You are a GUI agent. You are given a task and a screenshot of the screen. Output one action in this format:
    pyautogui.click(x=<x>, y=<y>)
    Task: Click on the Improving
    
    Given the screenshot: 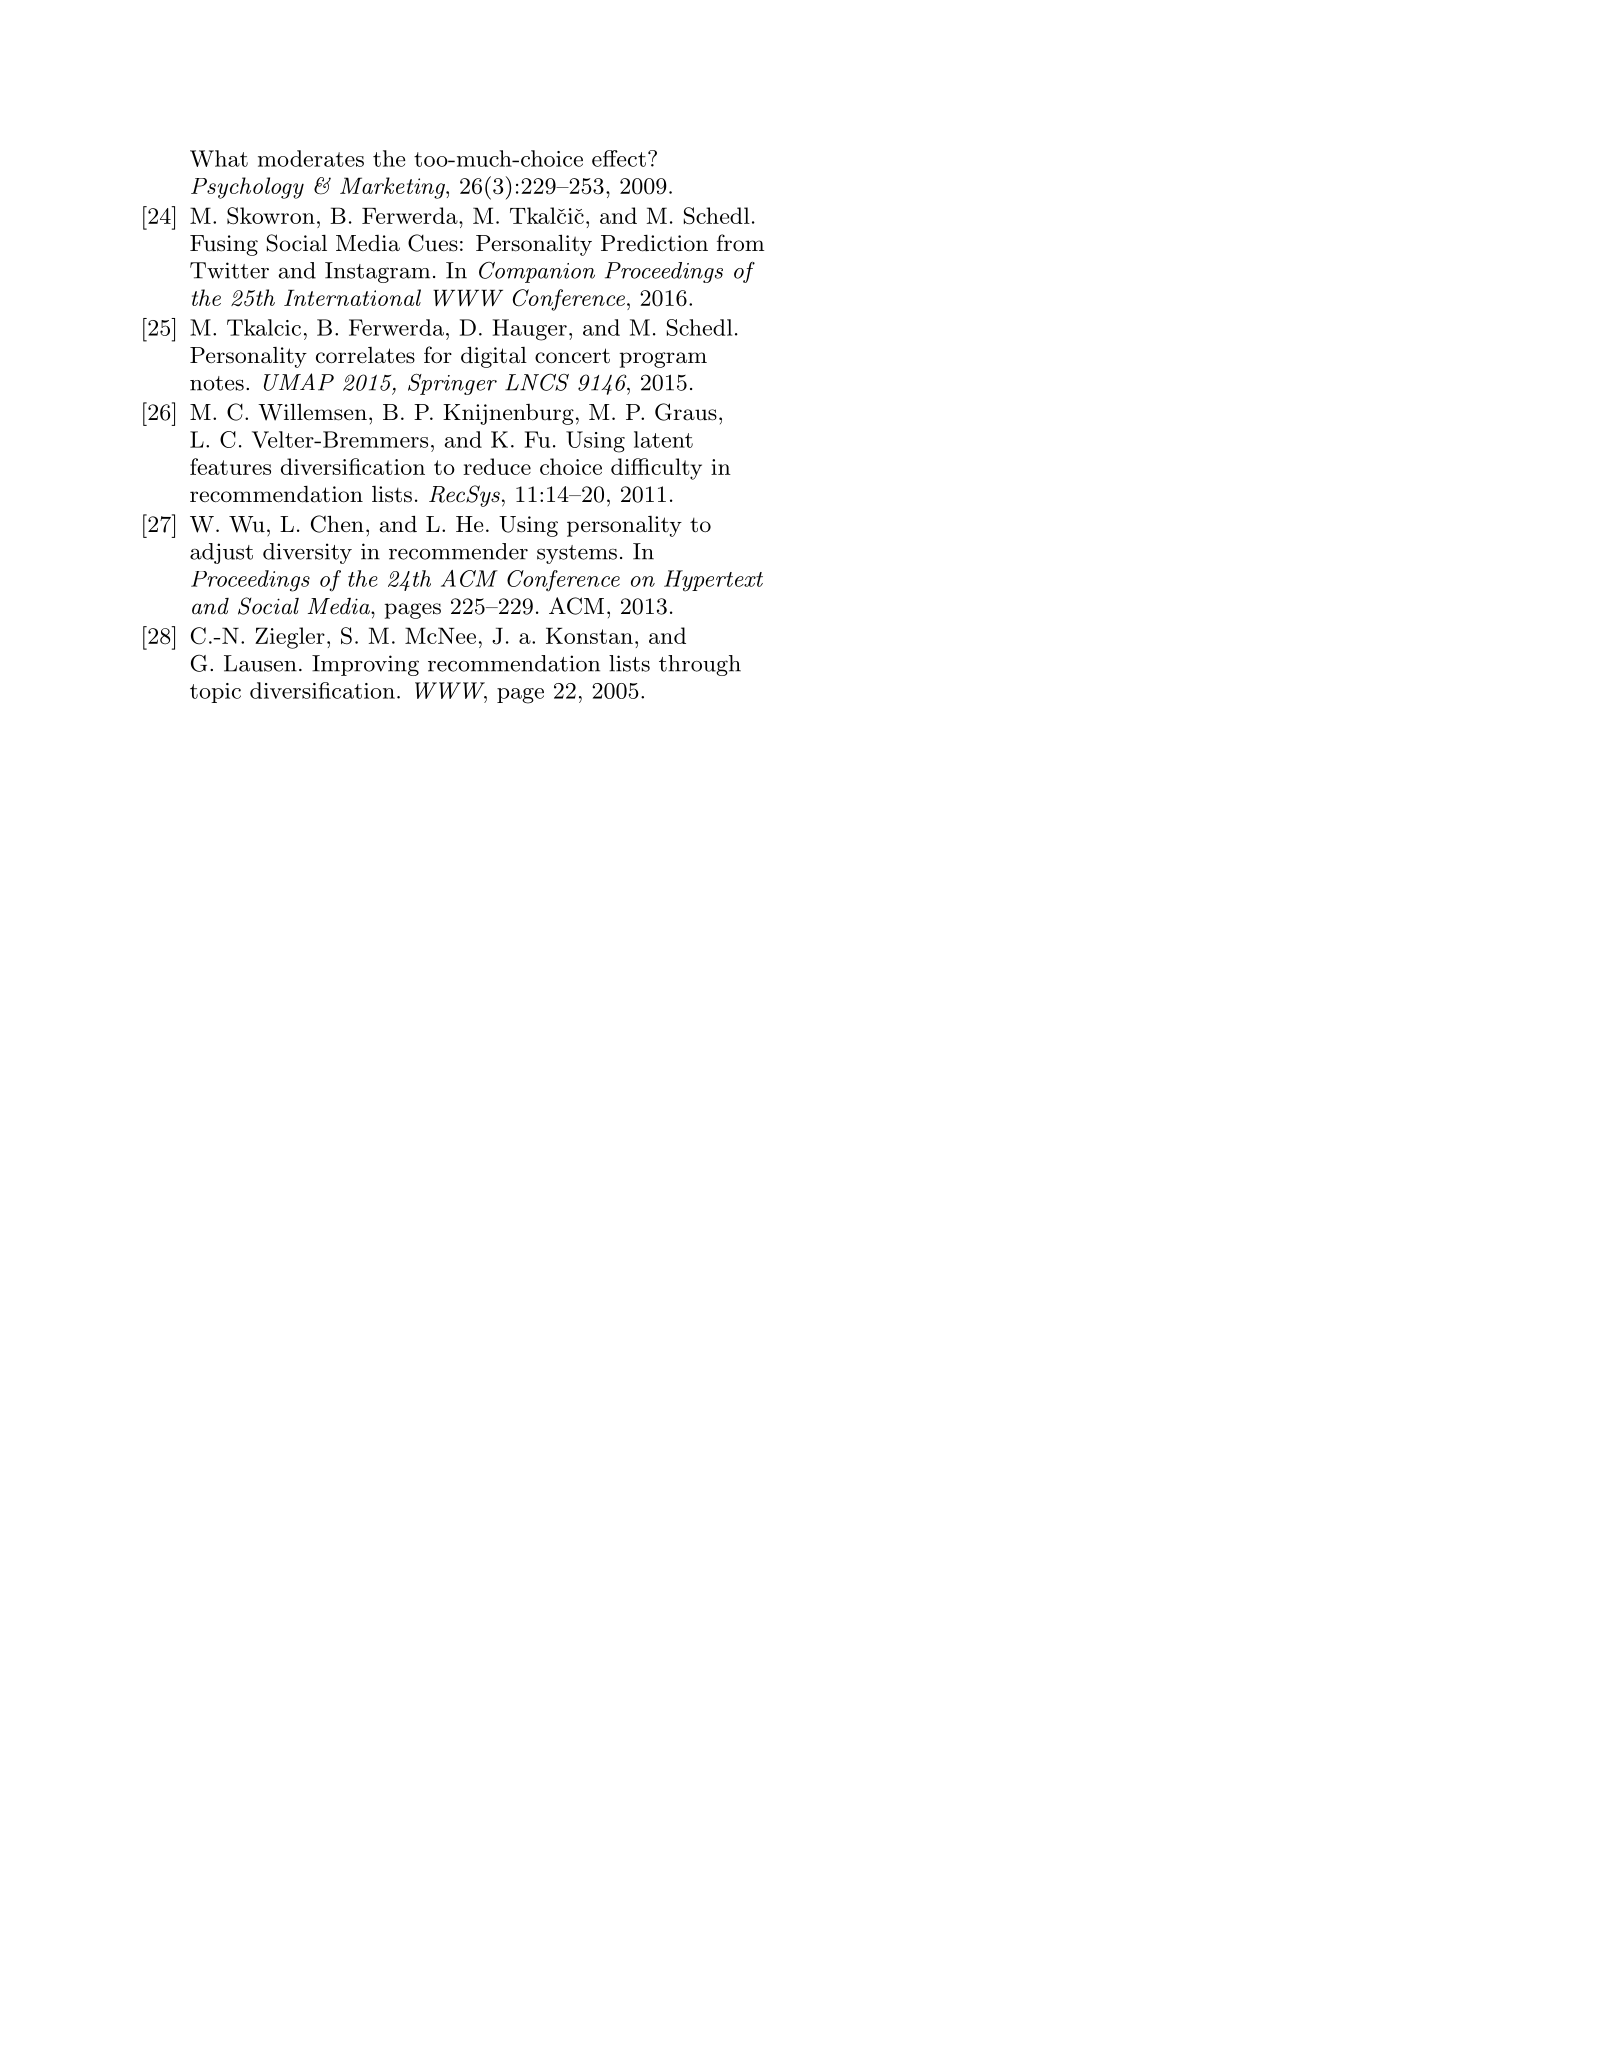 What is the action you would take?
    pyautogui.click(x=365, y=665)
